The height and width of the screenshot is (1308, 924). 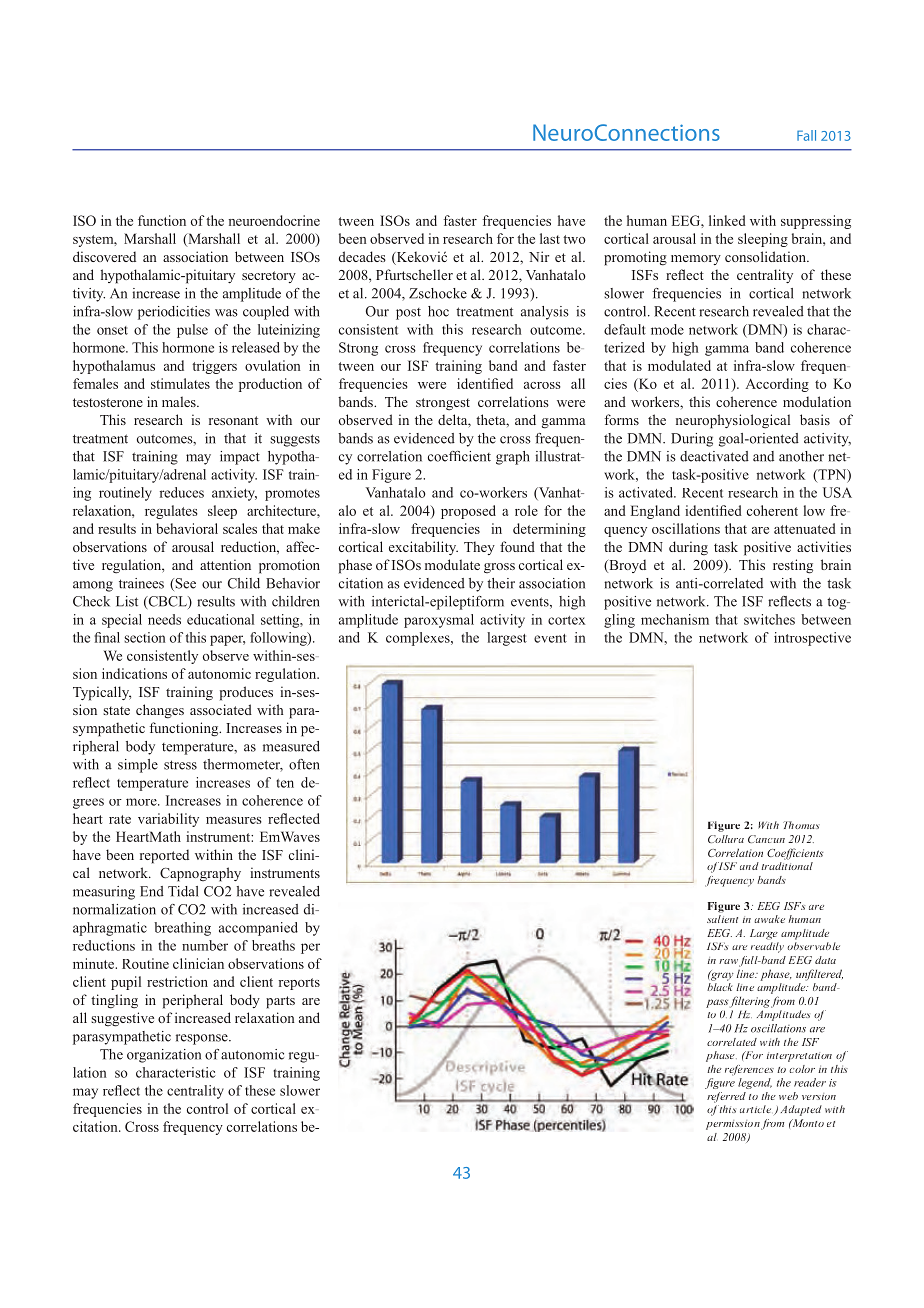 What do you see at coordinates (806, 135) in the screenshot?
I see `Fall` at bounding box center [806, 135].
